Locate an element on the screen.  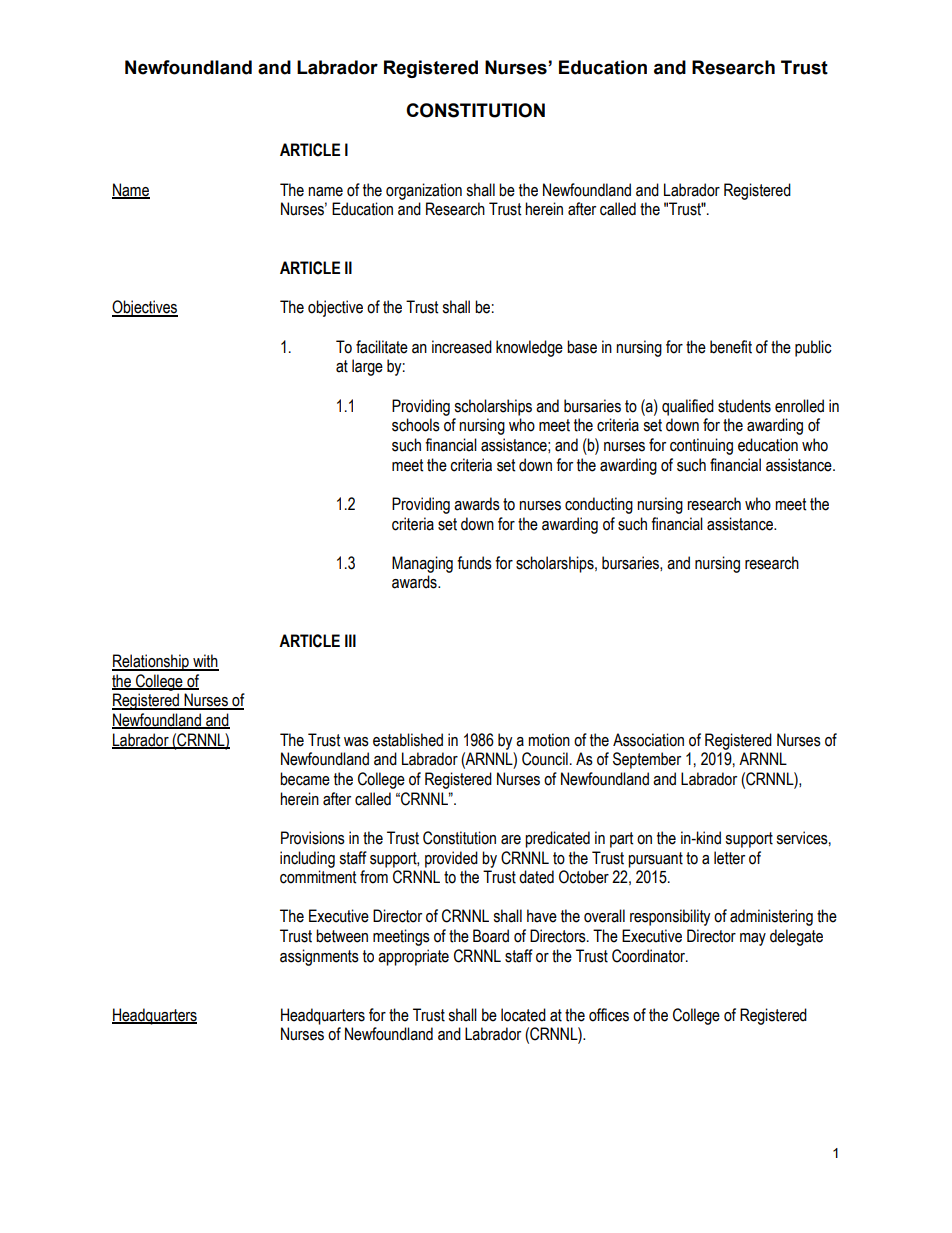
are is located at coordinates (511, 840).
